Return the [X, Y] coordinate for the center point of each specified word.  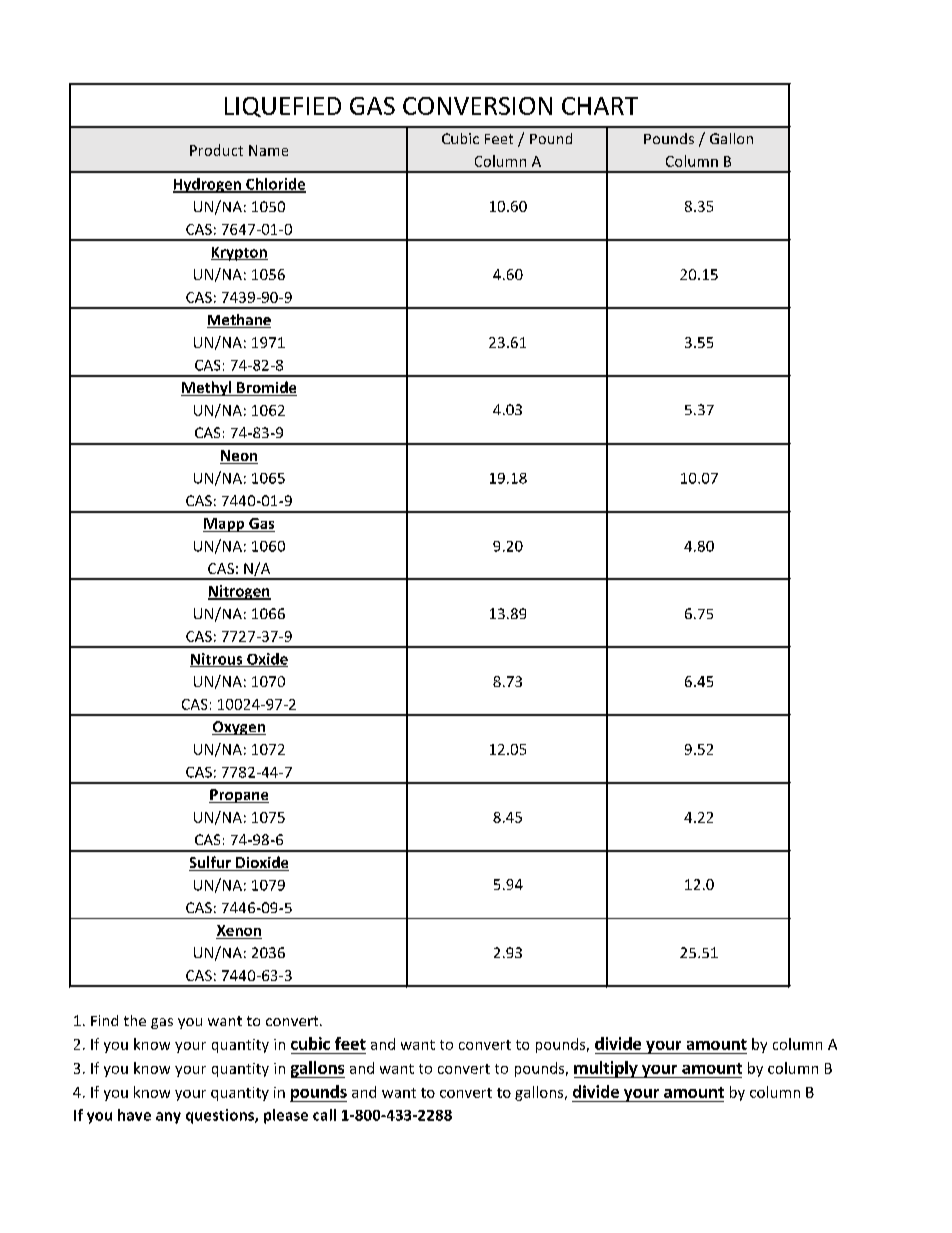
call [324, 1115]
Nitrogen [239, 592]
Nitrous [217, 660]
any [168, 1118]
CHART [600, 106]
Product [216, 150]
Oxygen [239, 728]
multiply [607, 1069]
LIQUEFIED [283, 107]
